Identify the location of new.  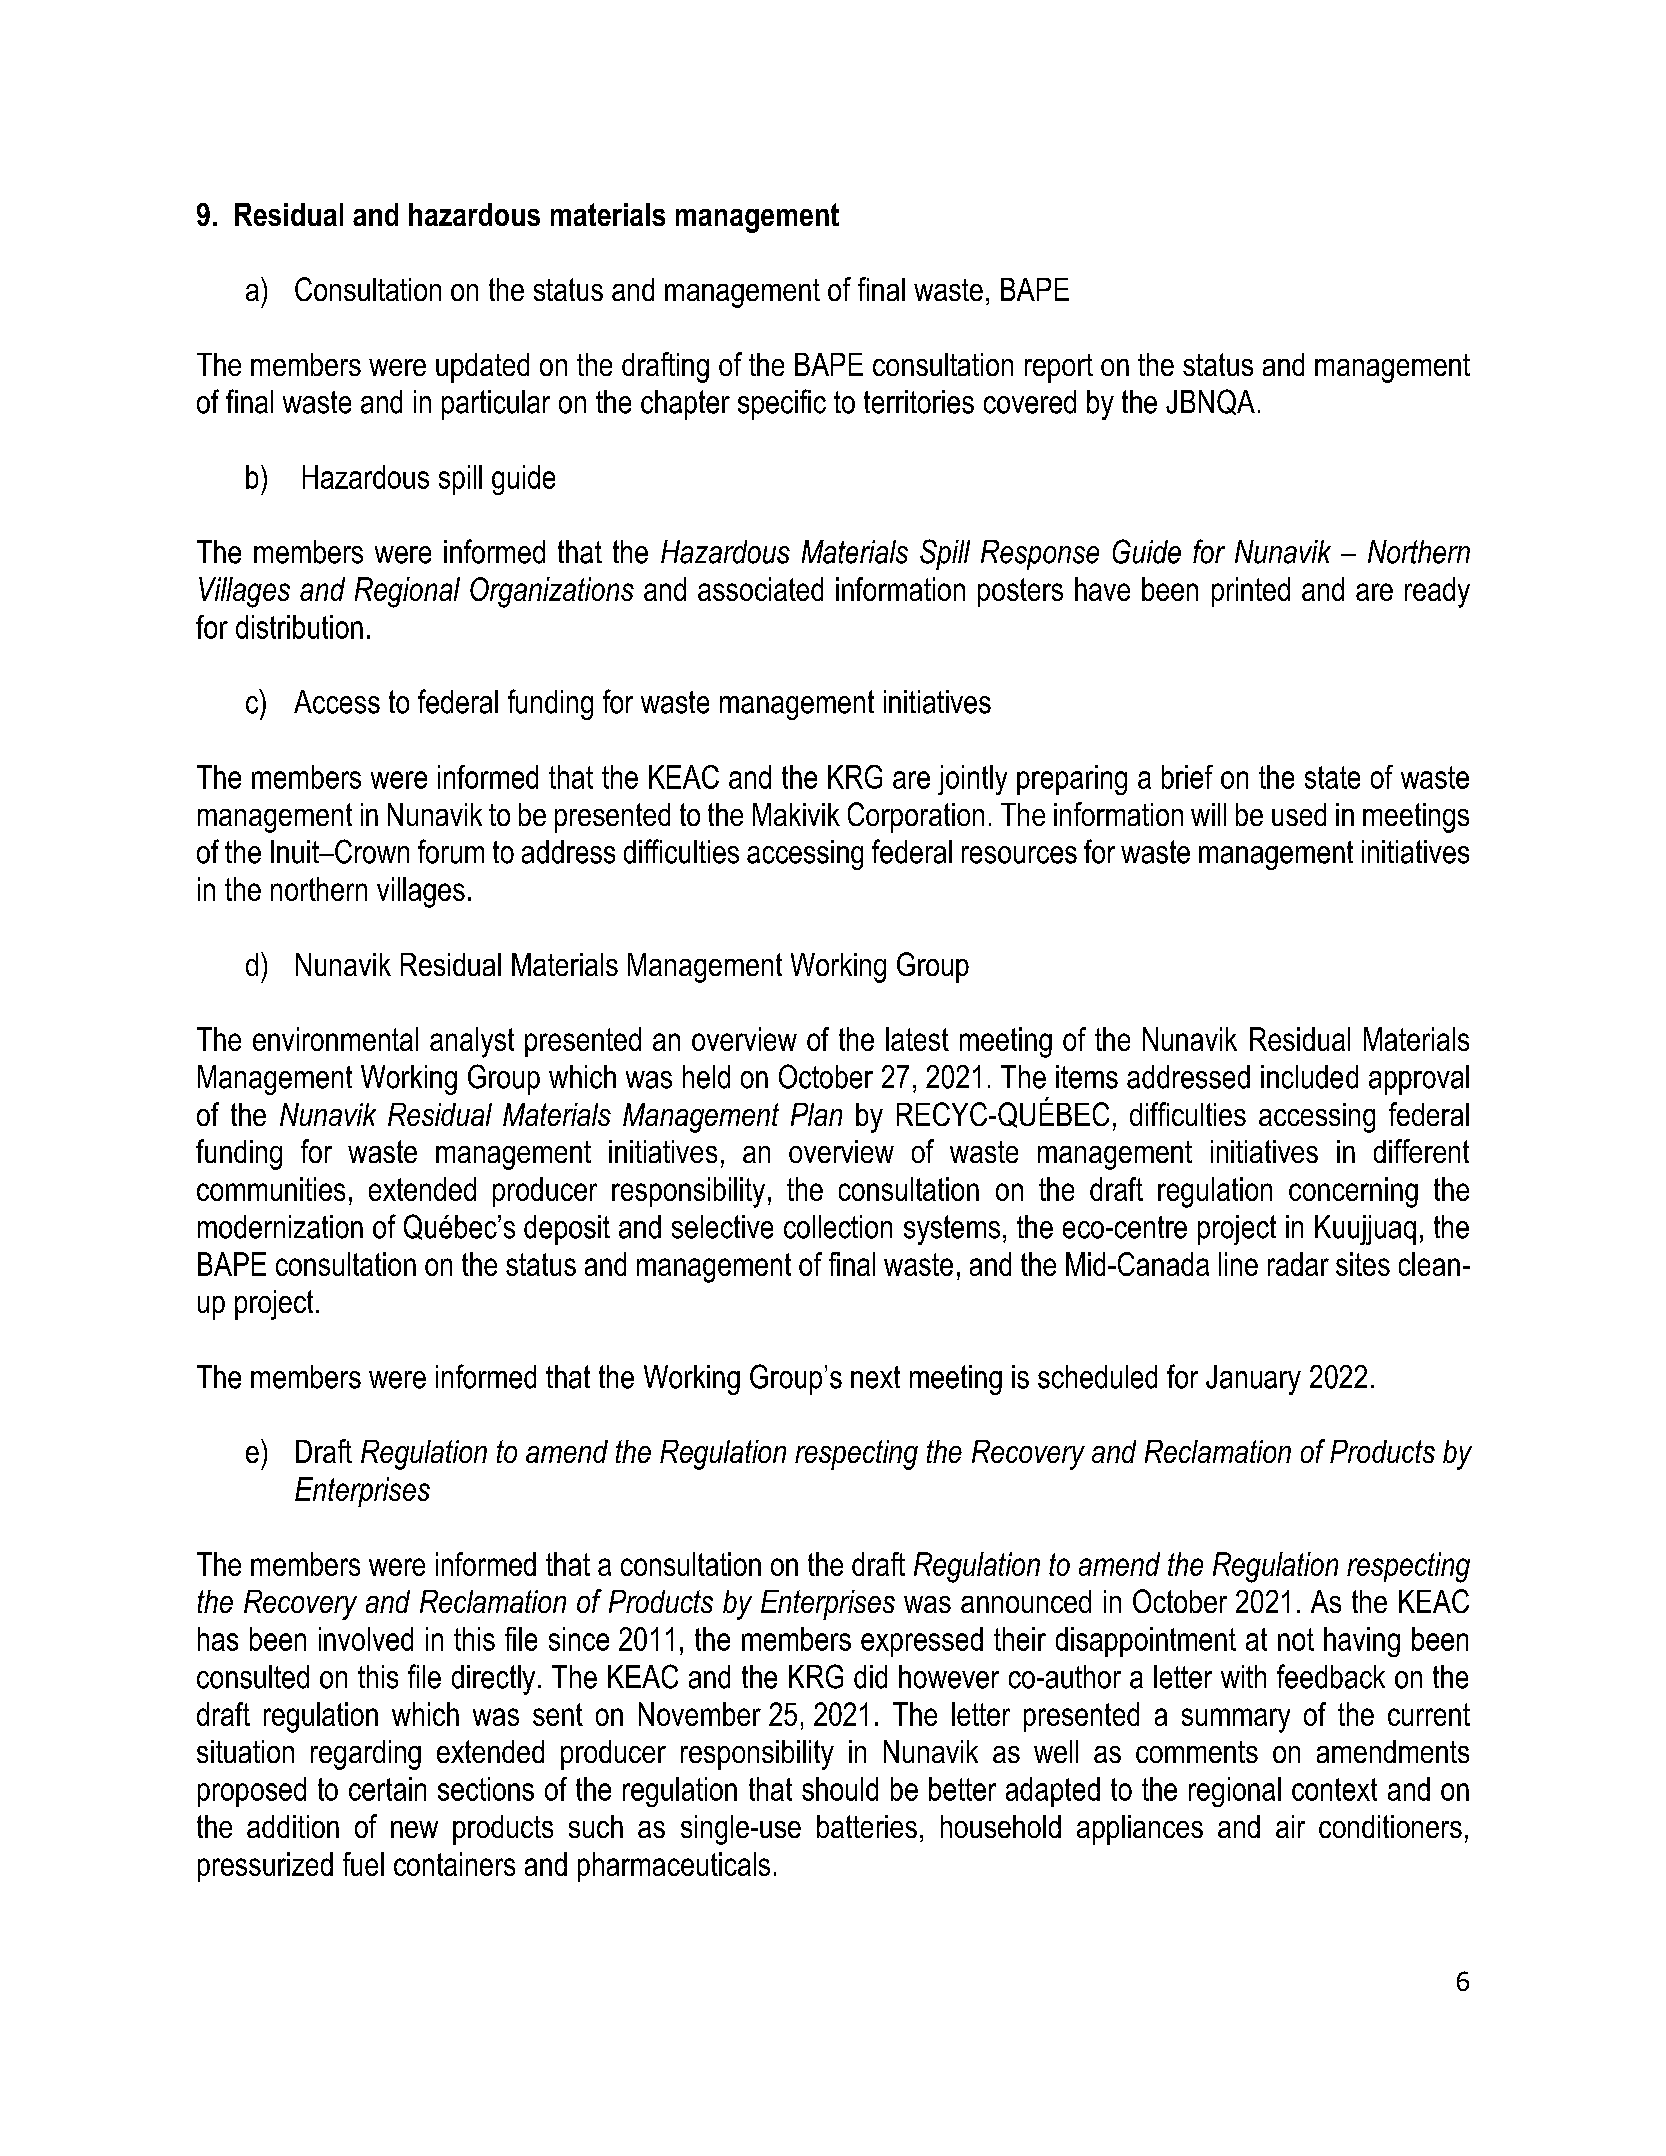
(414, 1829).
